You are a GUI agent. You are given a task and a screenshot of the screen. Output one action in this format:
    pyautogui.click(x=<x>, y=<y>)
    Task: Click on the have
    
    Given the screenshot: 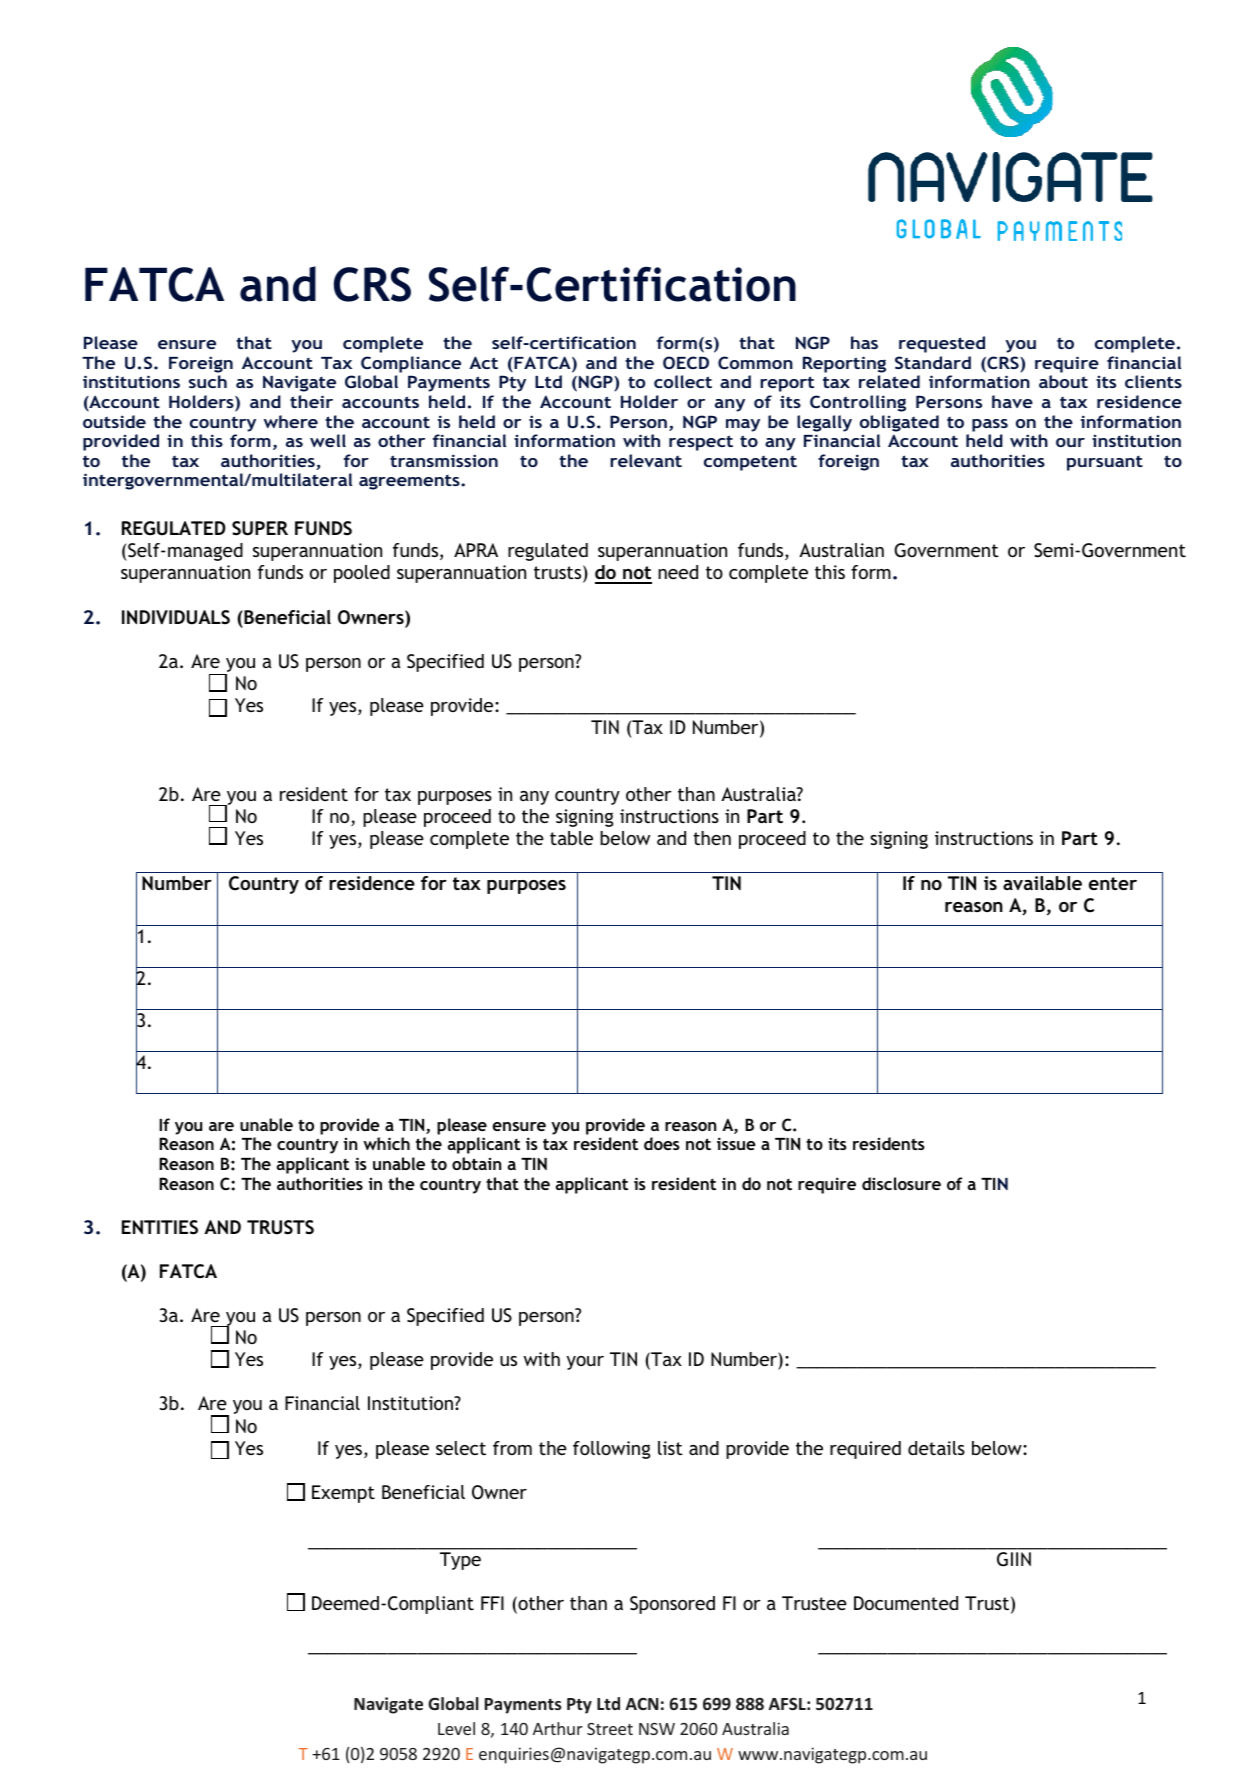 What is the action you would take?
    pyautogui.click(x=1012, y=401)
